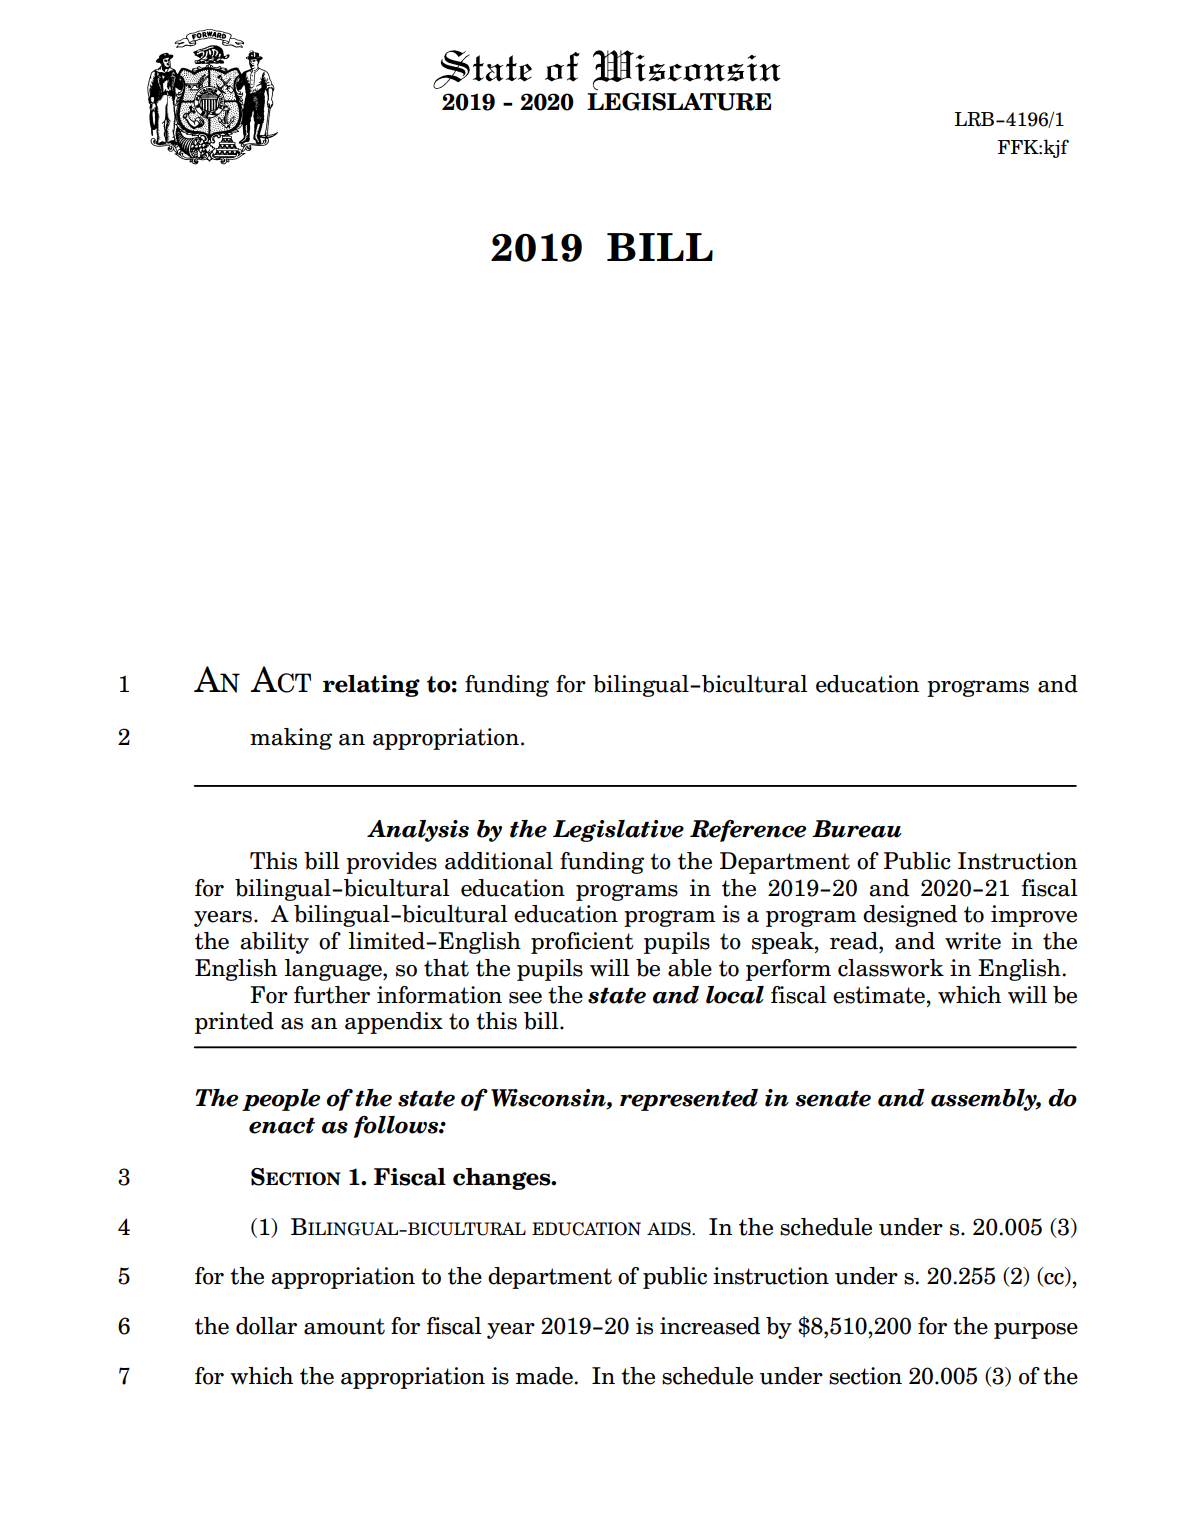 The width and height of the image is (1182, 1529). Describe the element at coordinates (748, 831) in the image. I see `Reference` at that location.
